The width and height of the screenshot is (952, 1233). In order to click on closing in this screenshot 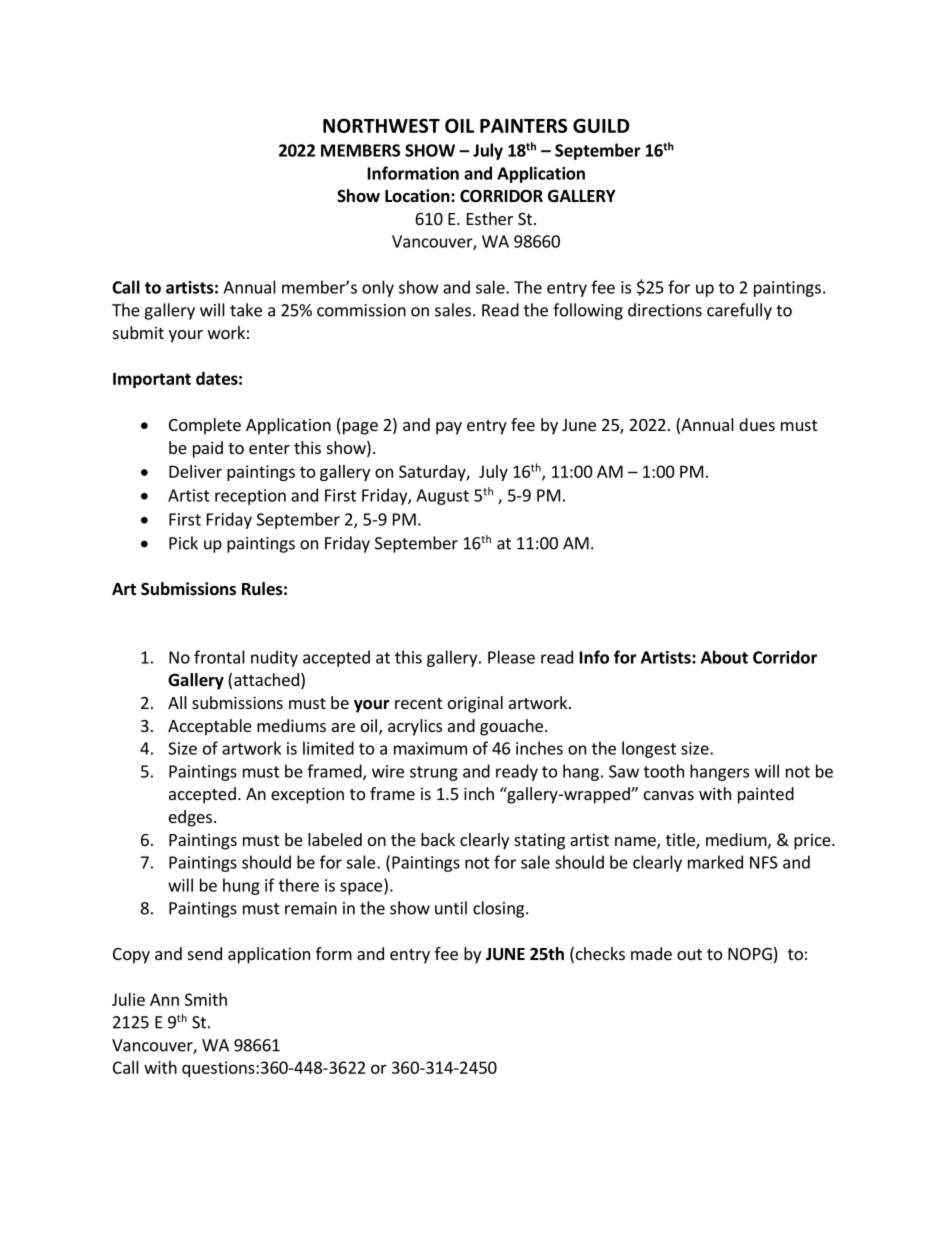, I will do `click(500, 909)`.
